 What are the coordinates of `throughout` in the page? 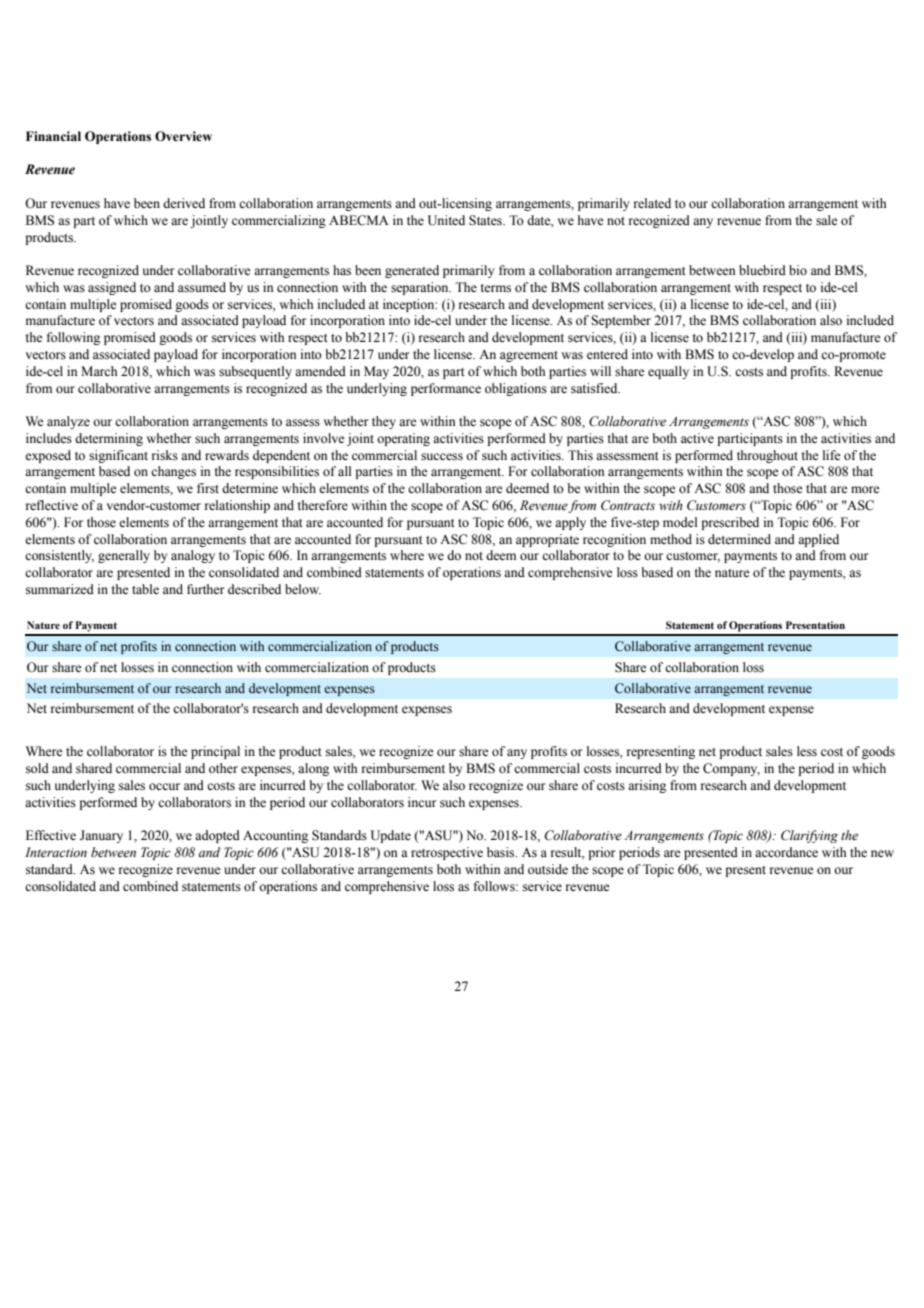 It's located at (767, 456).
